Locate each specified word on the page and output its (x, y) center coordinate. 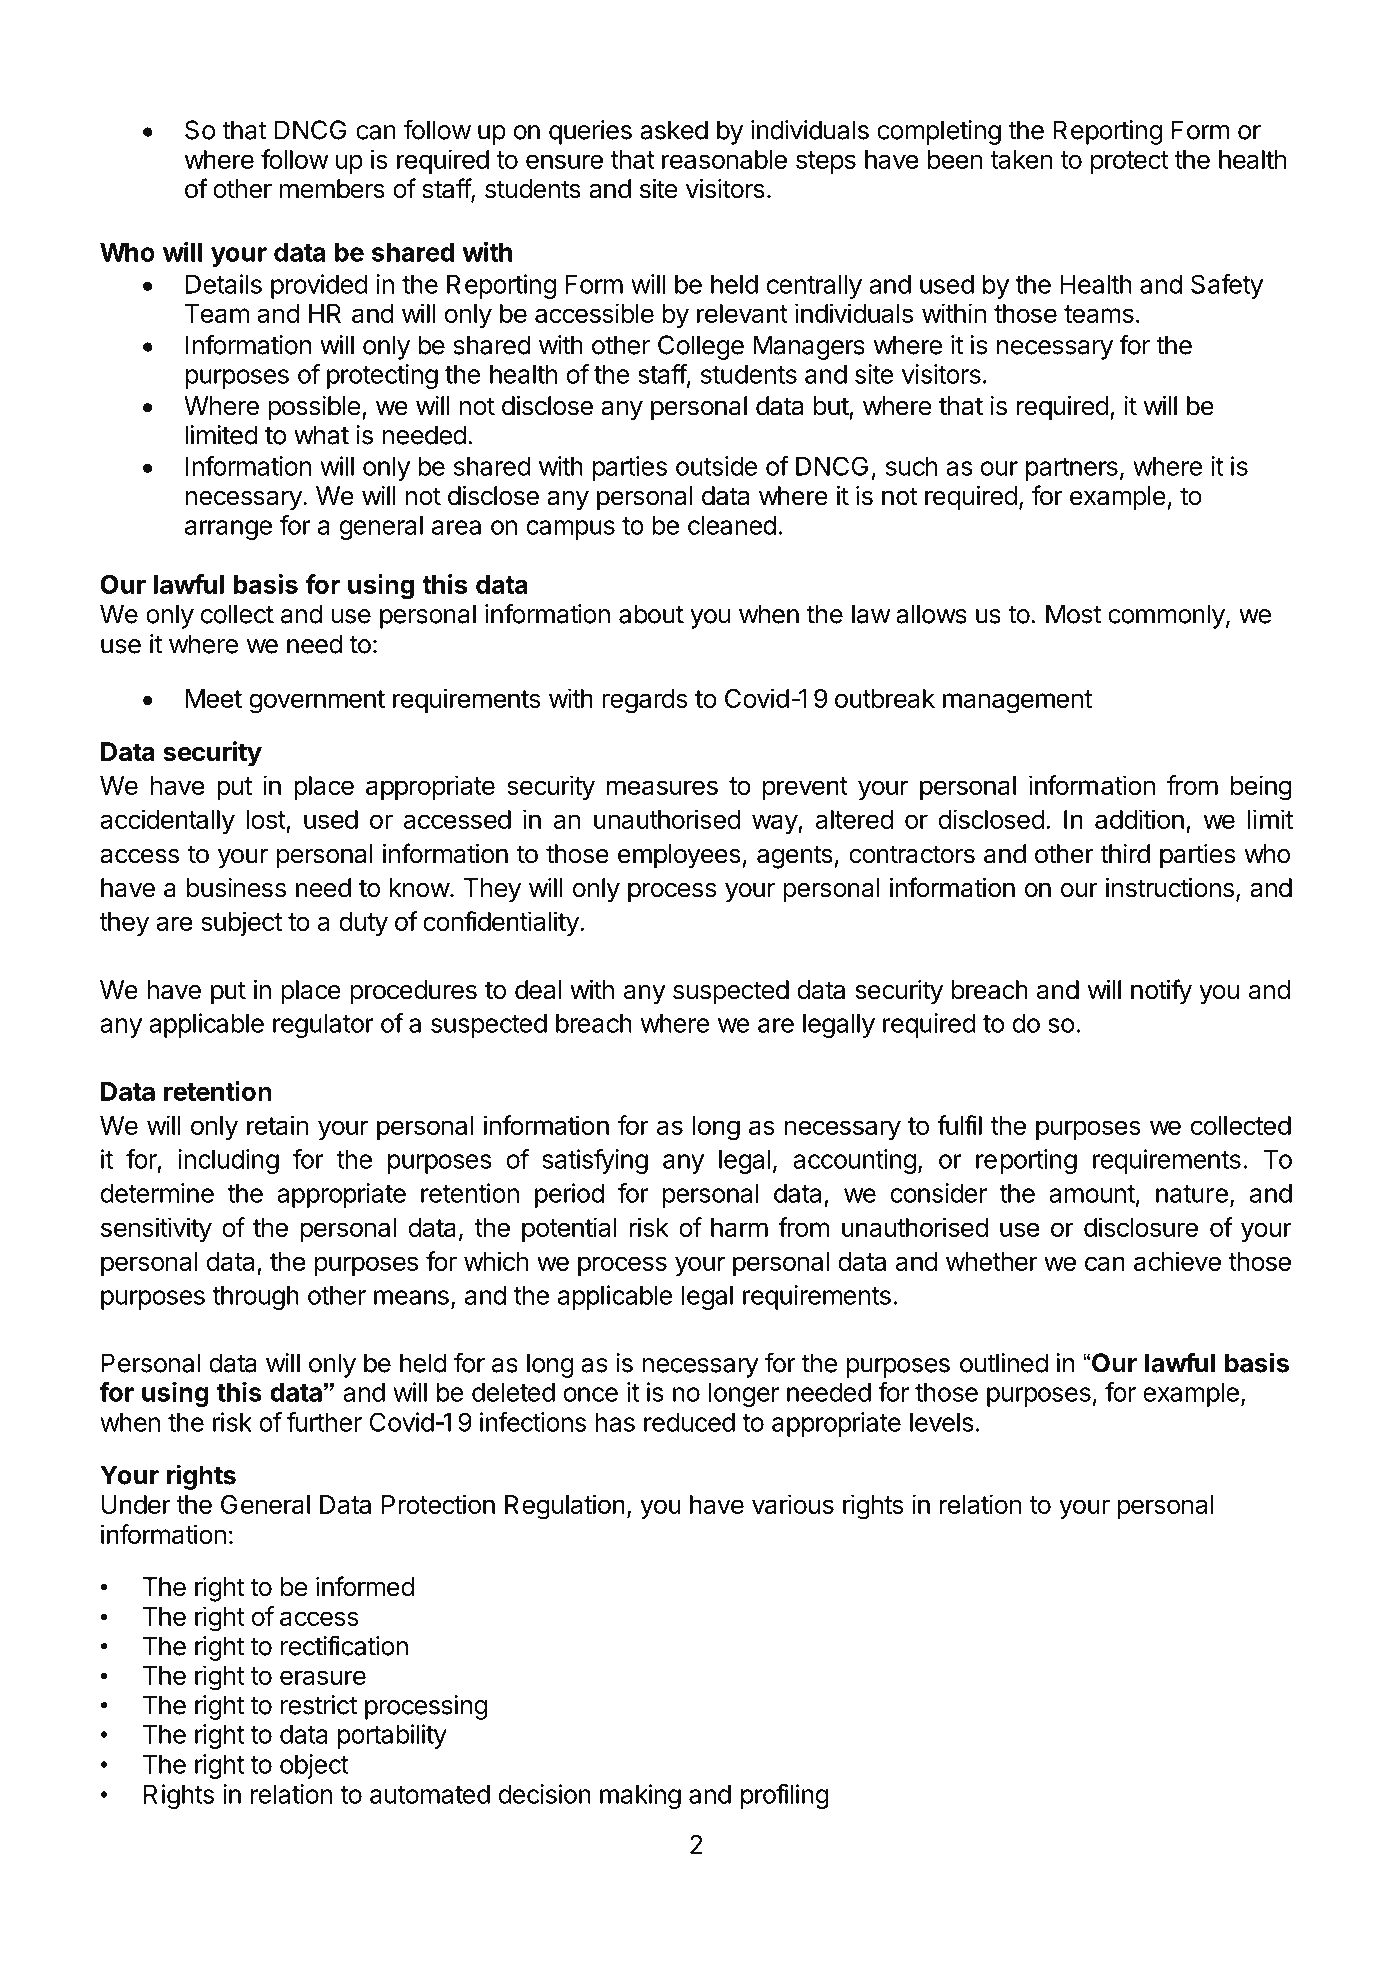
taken (1021, 159)
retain (278, 1125)
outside (717, 466)
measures (662, 787)
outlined (1004, 1363)
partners (1072, 469)
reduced (689, 1422)
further (324, 1422)
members (332, 189)
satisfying (595, 1161)
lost (266, 819)
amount (1092, 1194)
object (314, 1766)
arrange (228, 530)
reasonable (724, 159)
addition (1139, 819)
